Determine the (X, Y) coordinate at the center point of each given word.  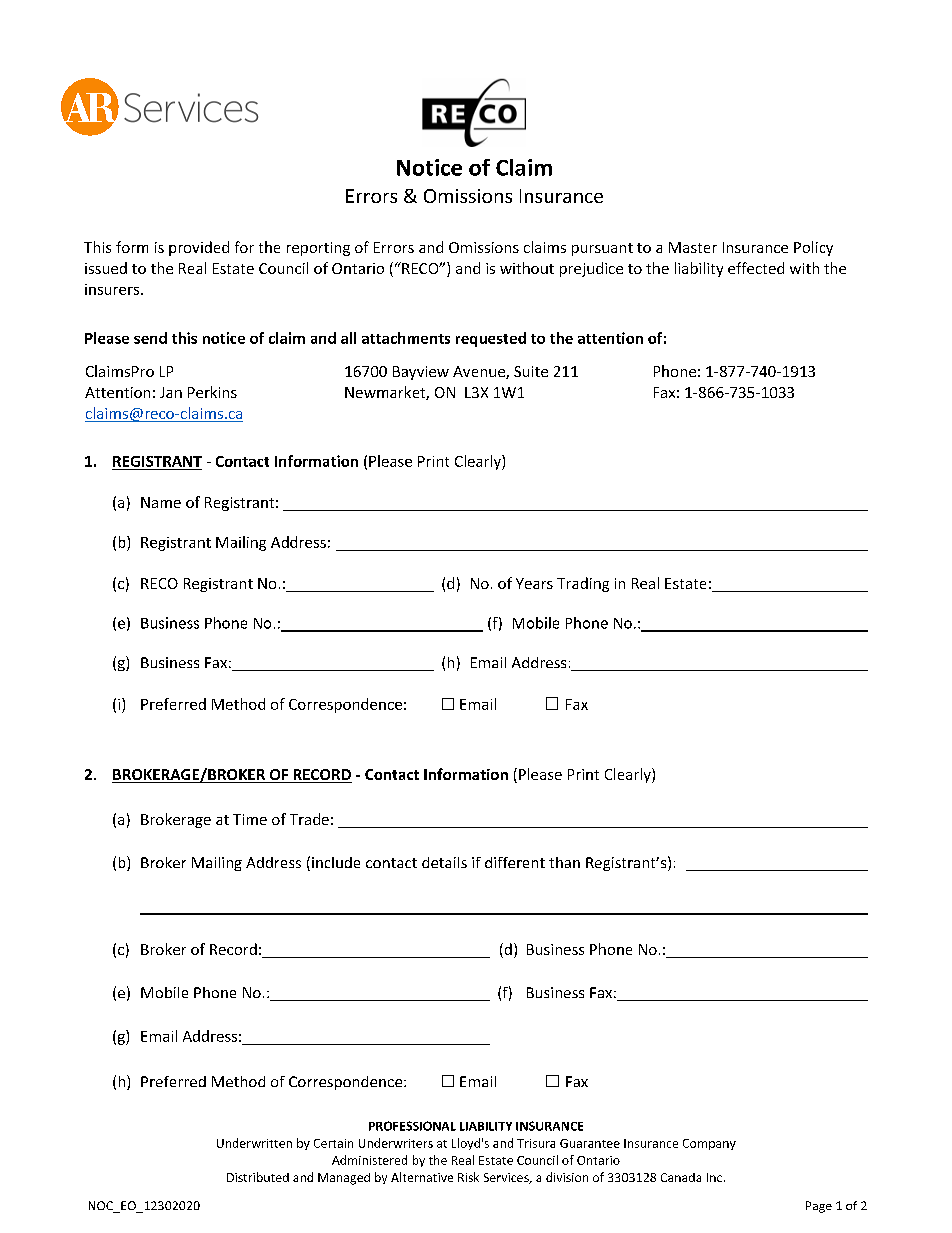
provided (199, 248)
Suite (531, 371)
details (444, 862)
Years (534, 583)
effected (756, 268)
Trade (309, 819)
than (564, 862)
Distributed (258, 1177)
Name (161, 502)
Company (709, 1144)
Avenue (480, 372)
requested (491, 339)
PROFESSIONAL (412, 1126)
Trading (583, 584)
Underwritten (254, 1143)
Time (250, 819)
